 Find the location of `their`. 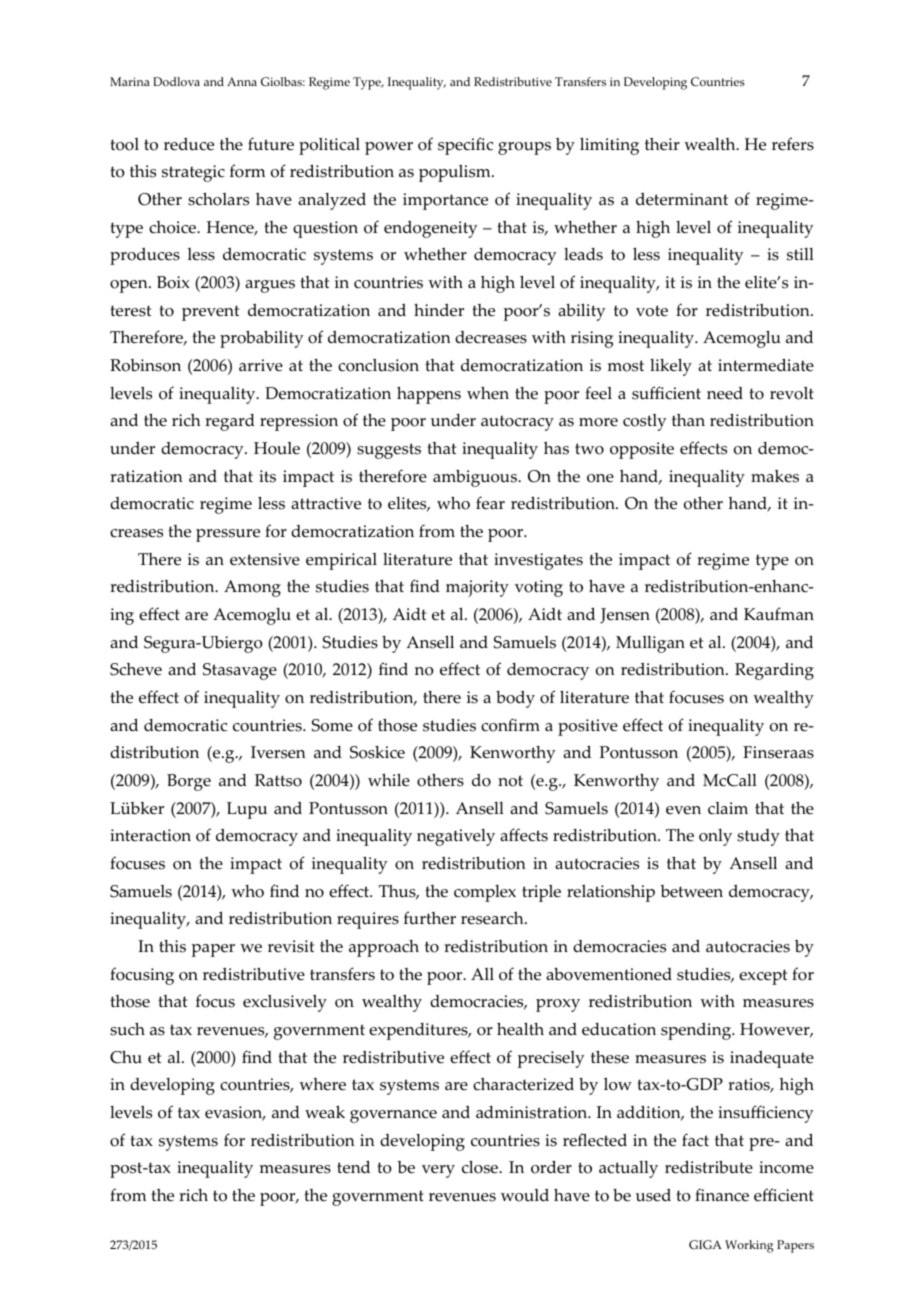

their is located at coordinates (662, 144).
